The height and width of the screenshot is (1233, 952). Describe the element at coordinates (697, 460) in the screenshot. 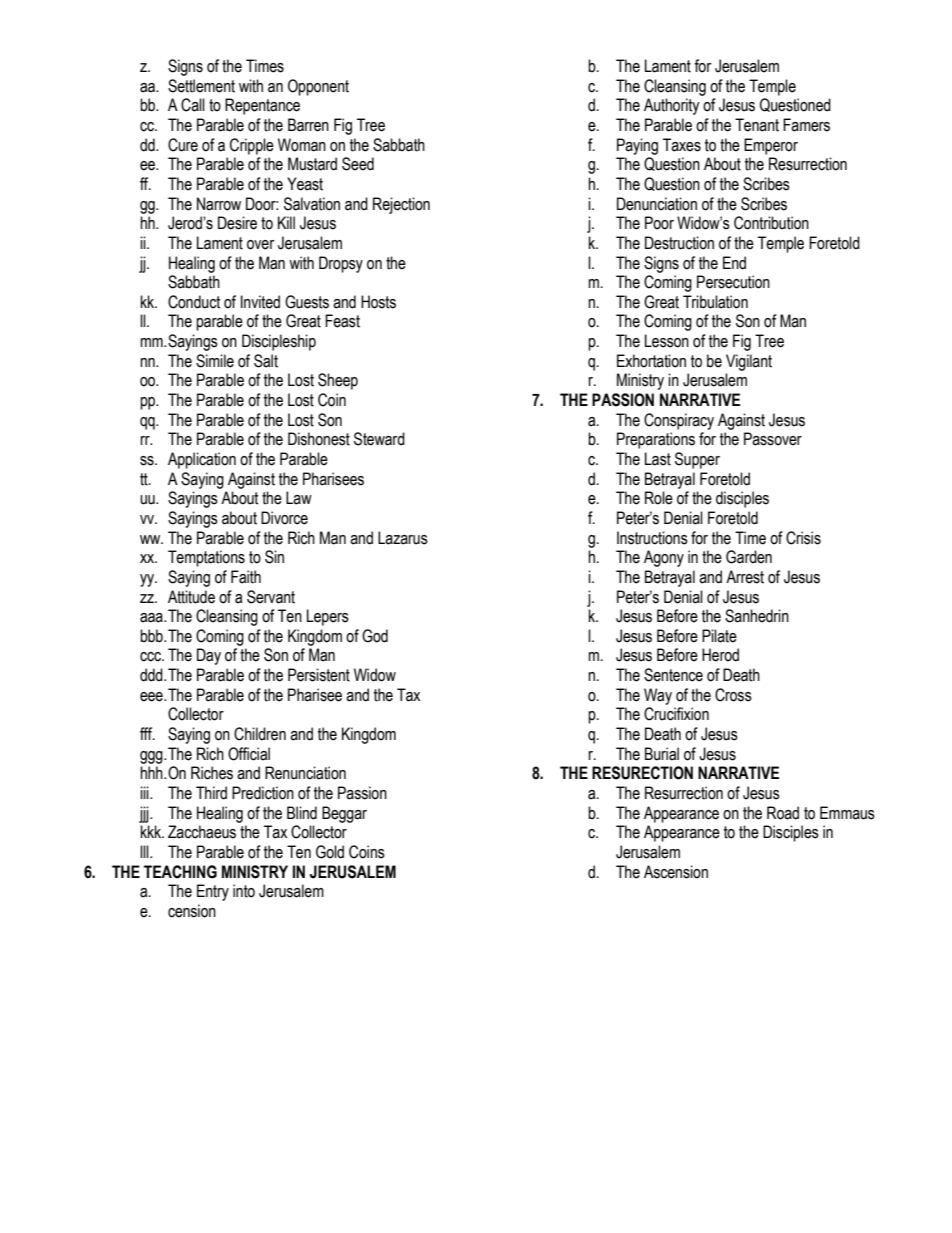

I see `Supper` at that location.
